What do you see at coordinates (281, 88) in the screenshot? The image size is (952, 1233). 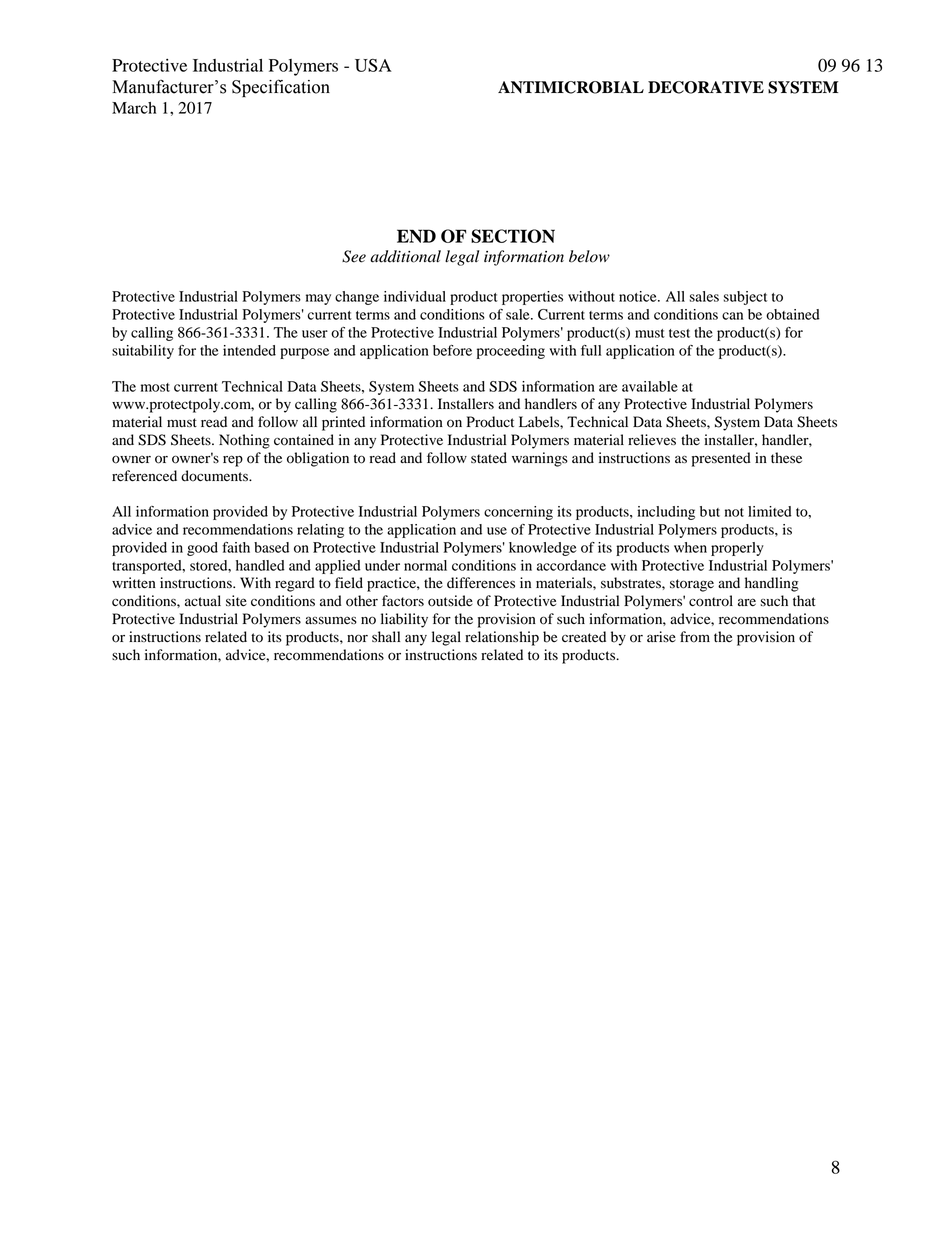 I see `Specification` at bounding box center [281, 88].
